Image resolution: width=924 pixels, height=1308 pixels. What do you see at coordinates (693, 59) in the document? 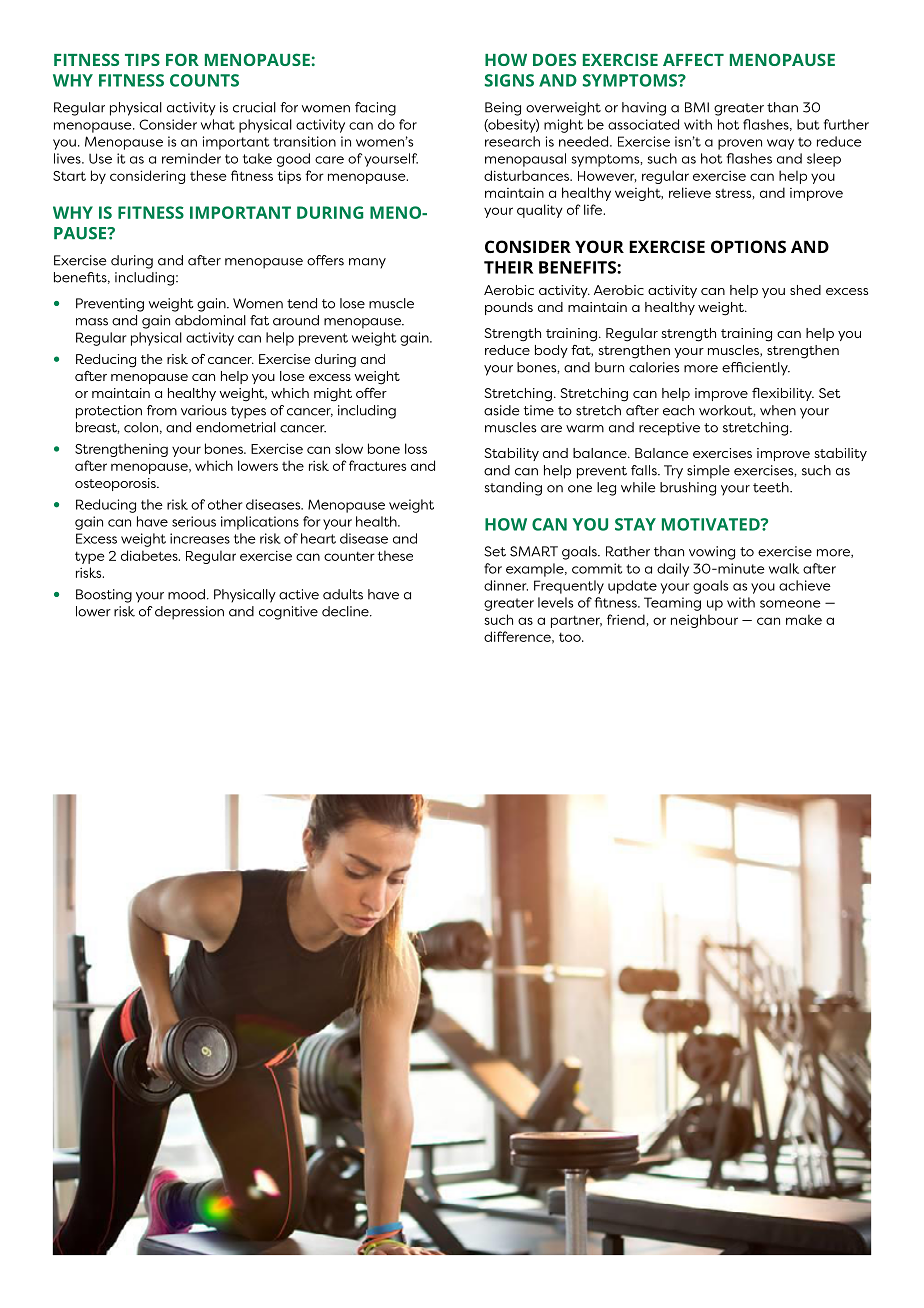
I see `AFFECT` at bounding box center [693, 59].
